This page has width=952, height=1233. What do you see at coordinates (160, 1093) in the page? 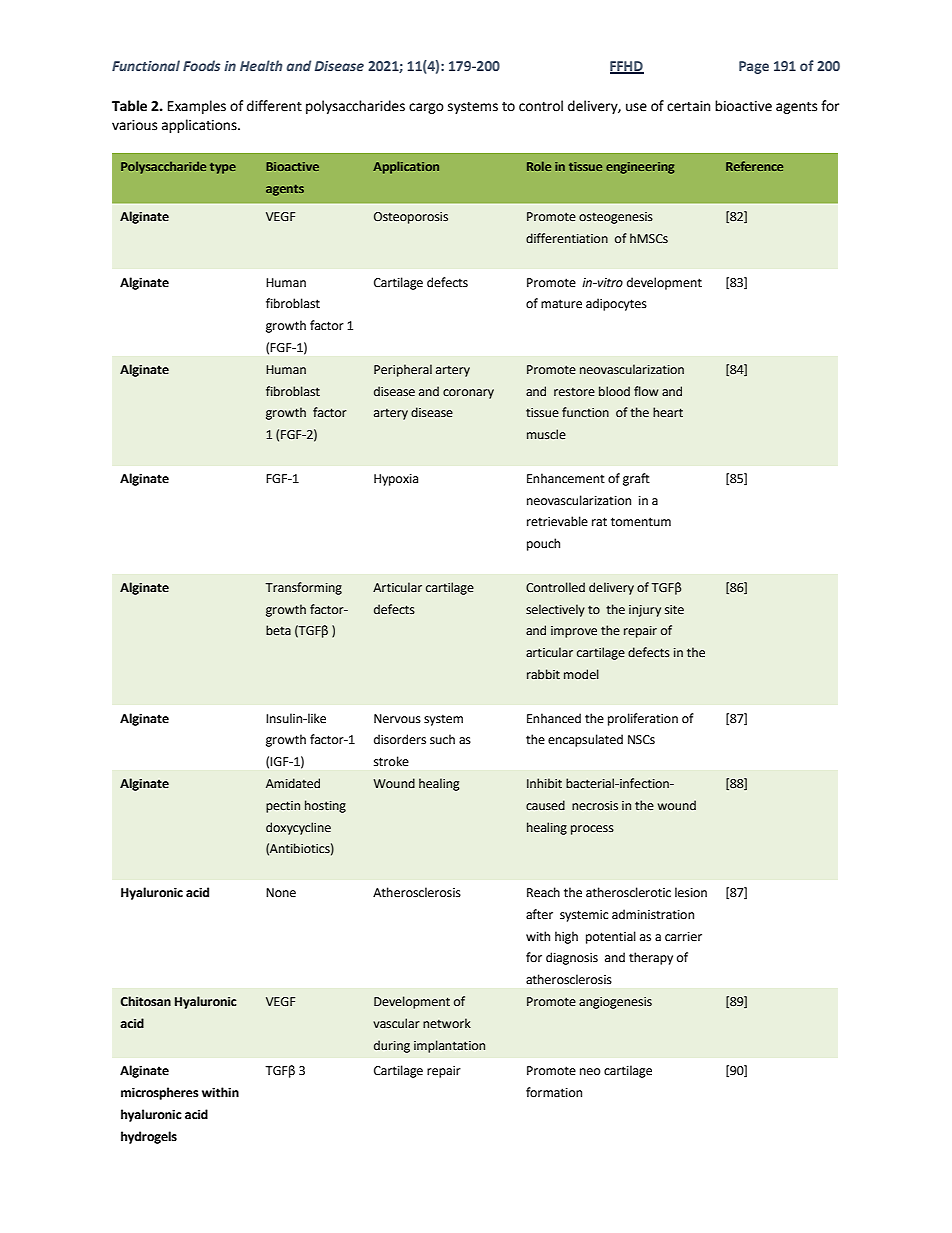
I see `microspheres` at bounding box center [160, 1093].
